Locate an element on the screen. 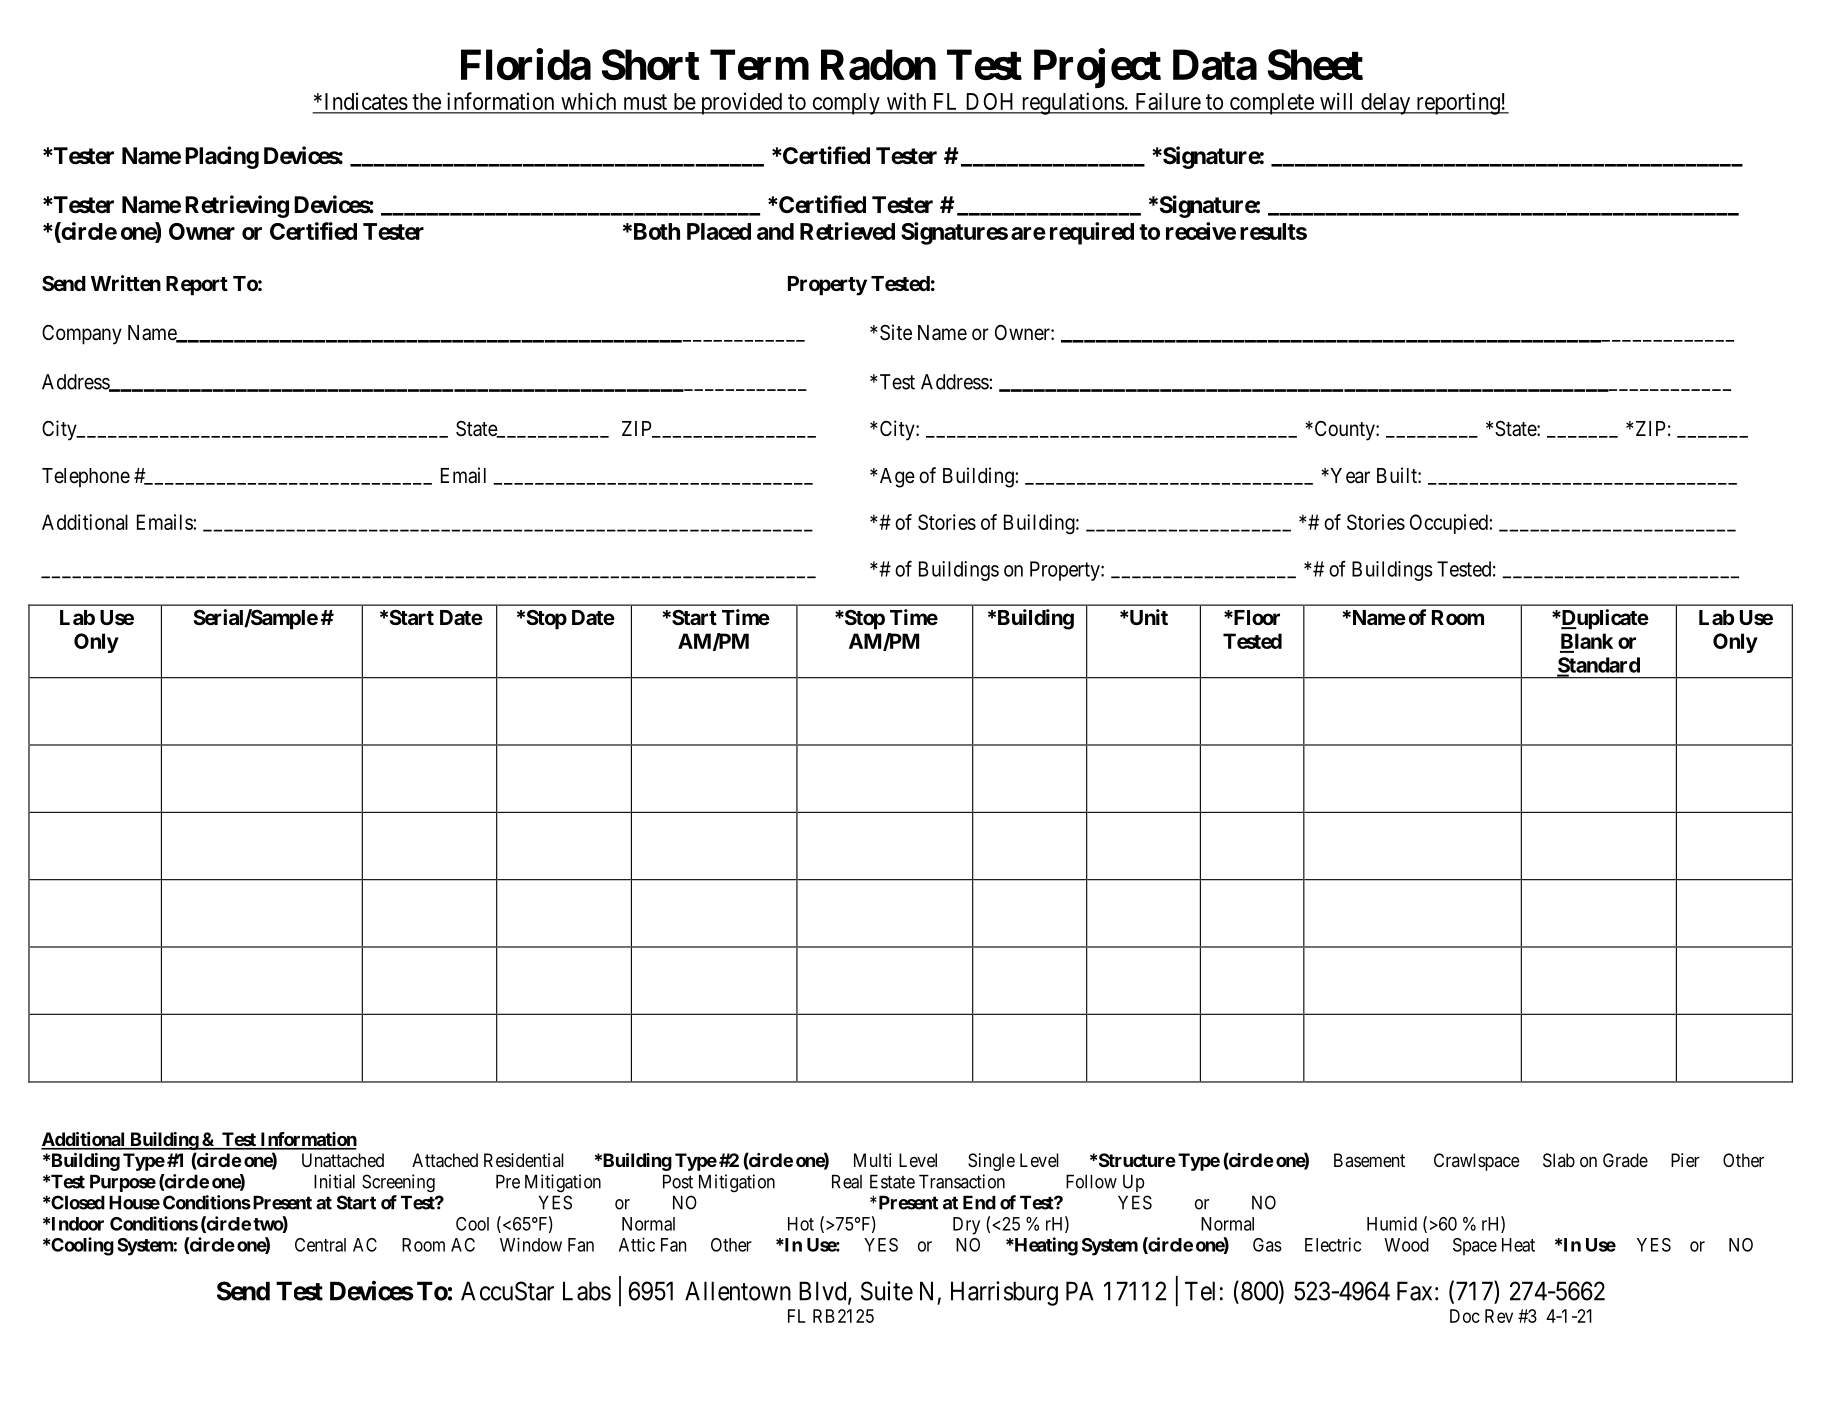 Image resolution: width=1821 pixels, height=1407 pixels. Standard is located at coordinates (1598, 666).
